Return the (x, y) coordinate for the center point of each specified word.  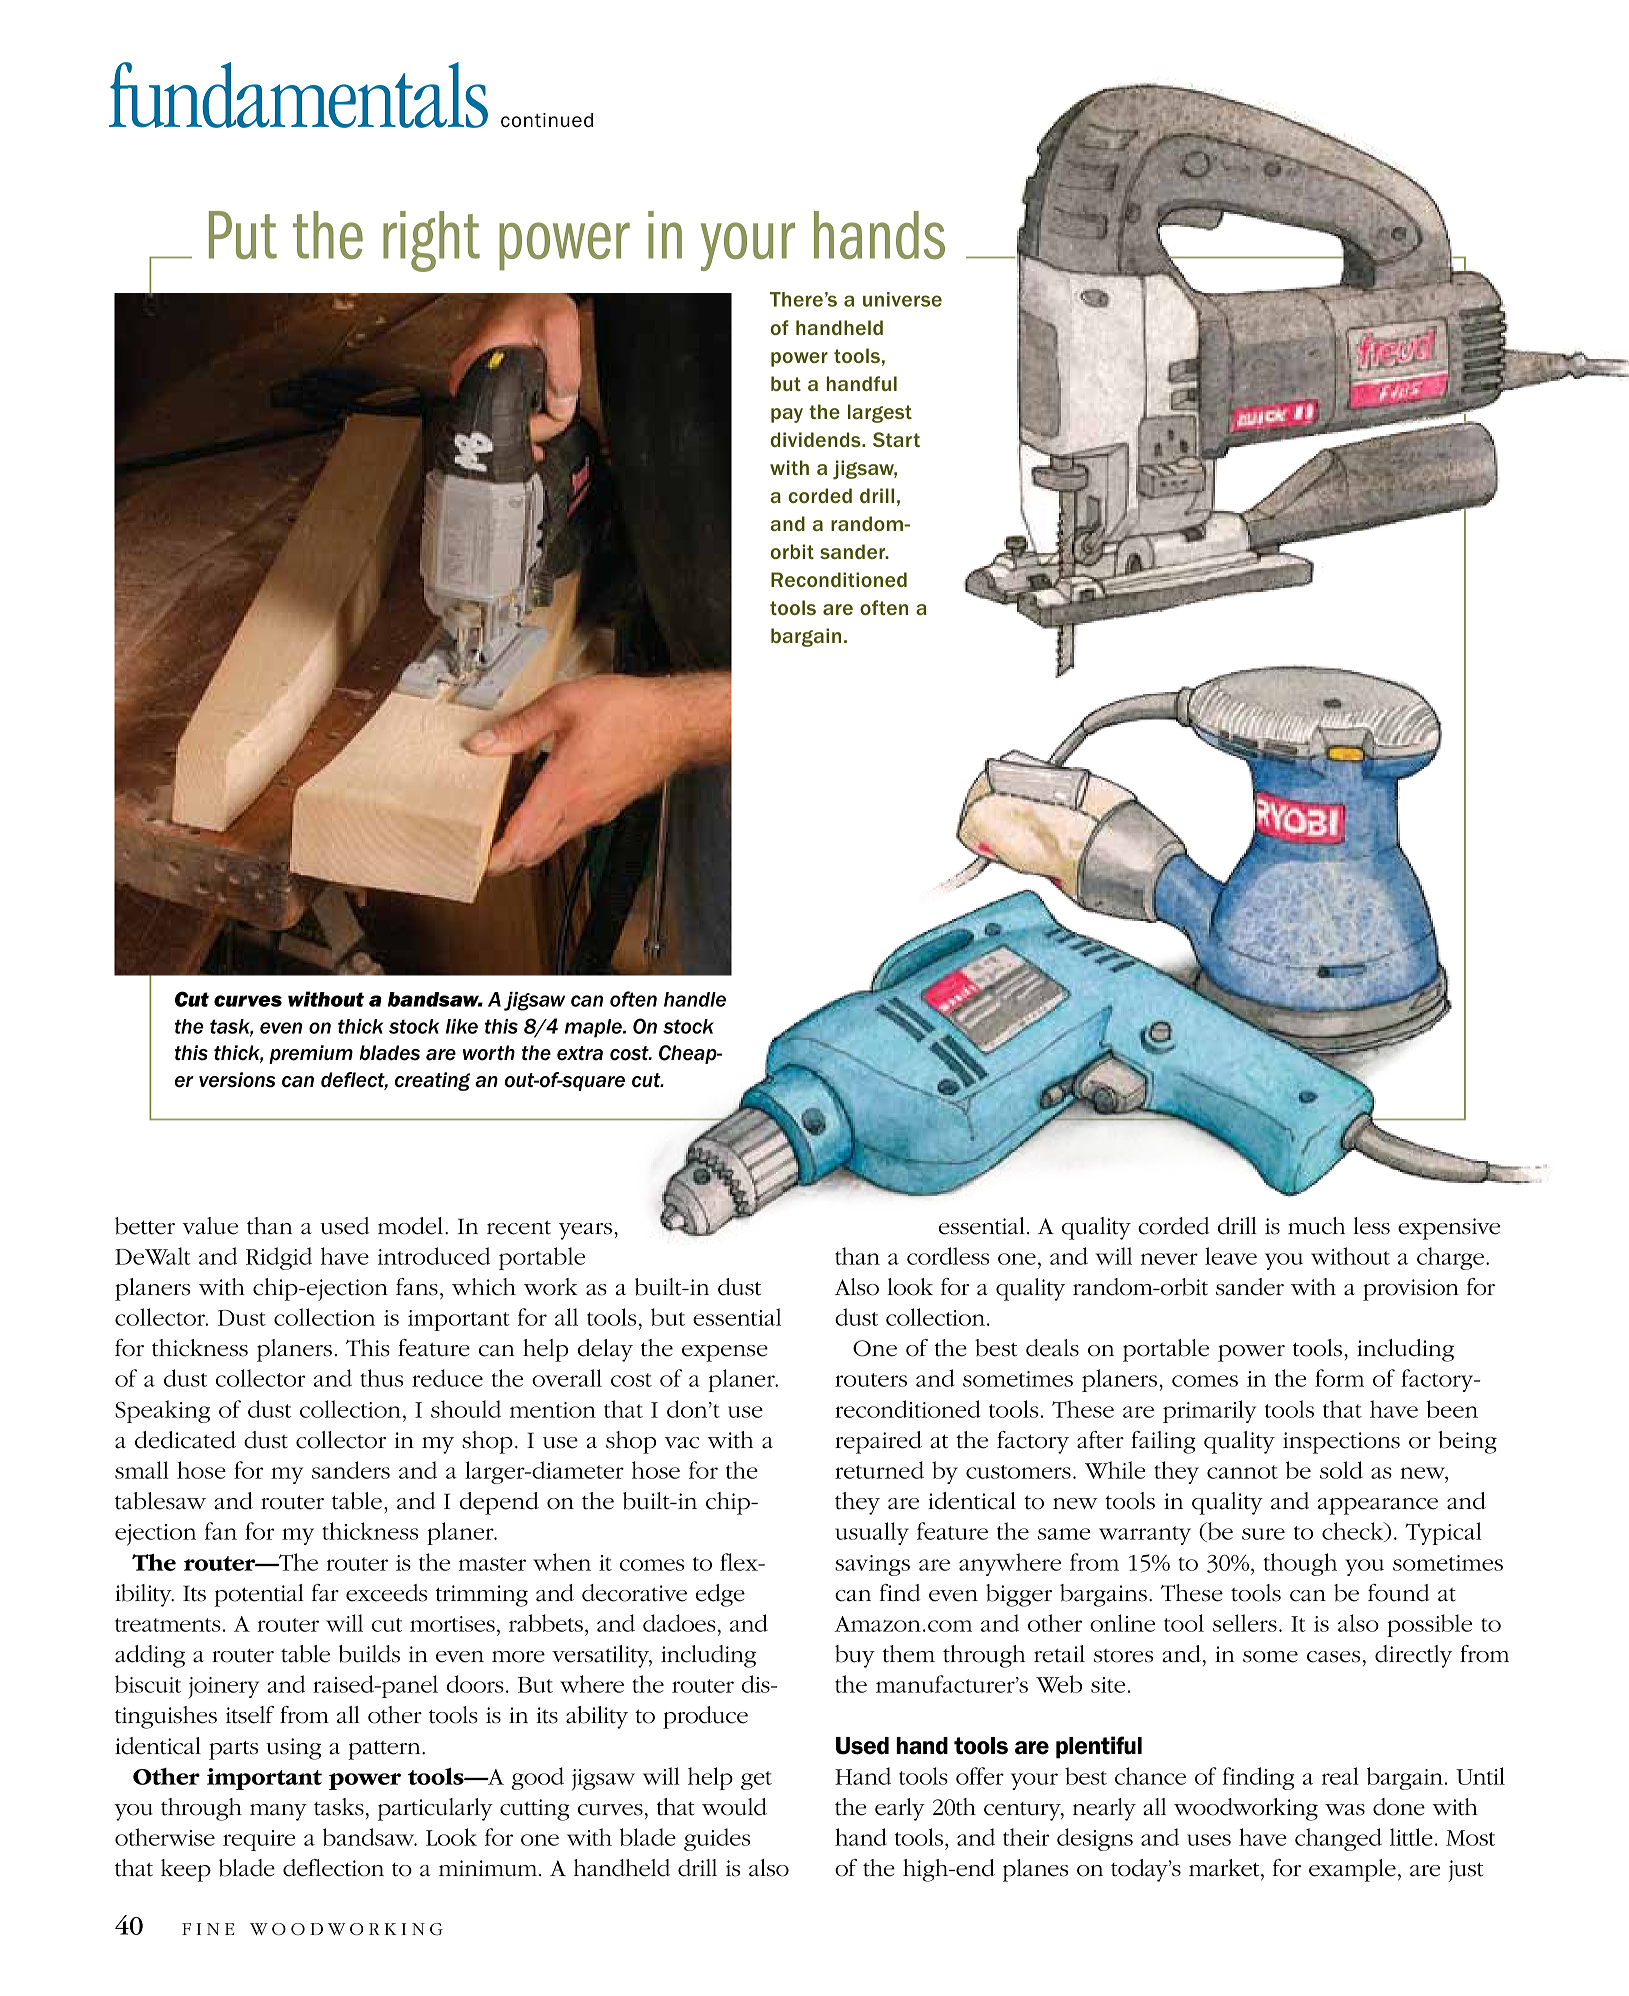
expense (725, 1353)
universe (902, 299)
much (1316, 1226)
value (210, 1226)
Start (896, 439)
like (462, 1026)
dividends (817, 439)
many (278, 1812)
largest (880, 413)
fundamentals (298, 95)
